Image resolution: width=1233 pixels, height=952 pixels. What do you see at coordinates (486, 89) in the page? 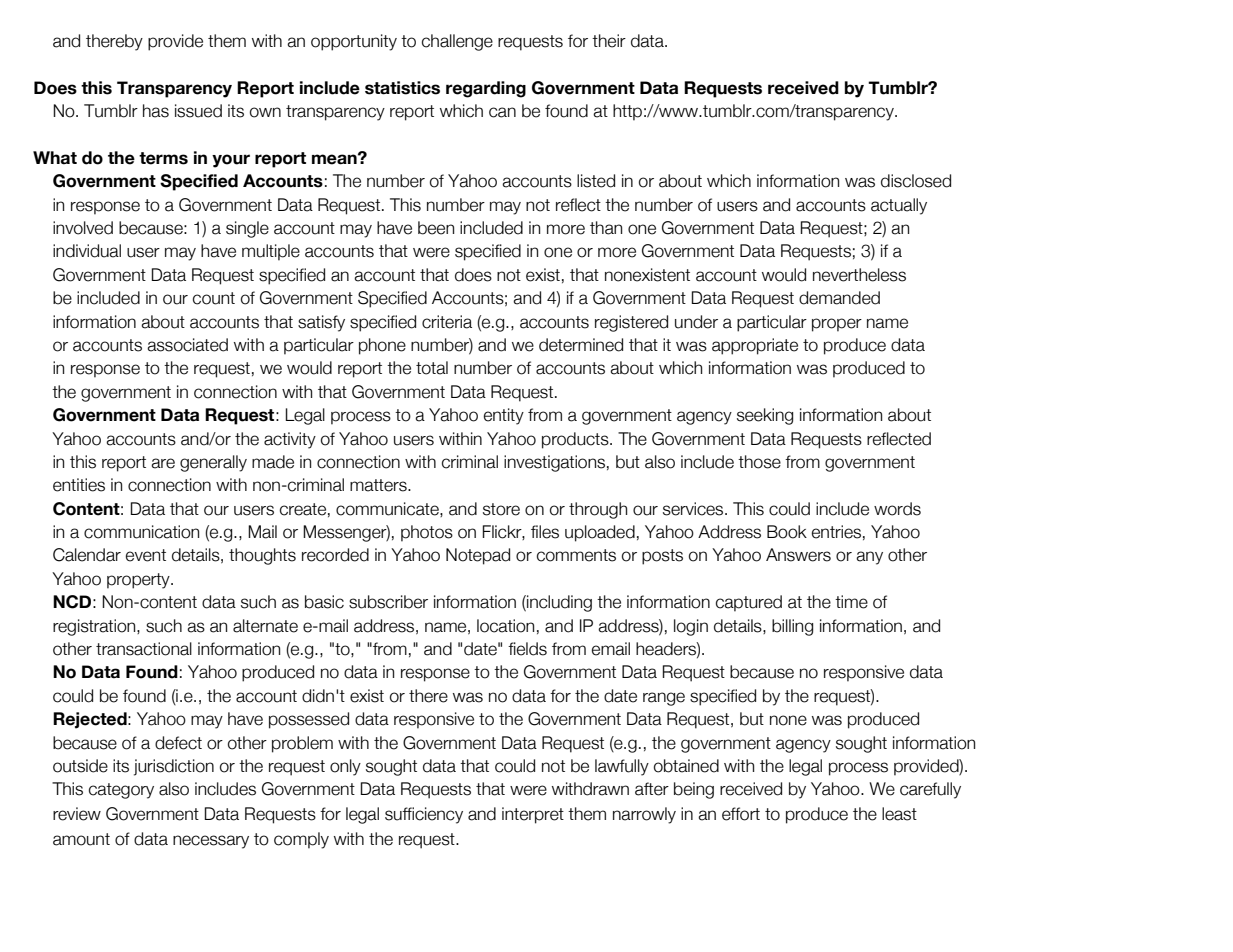
I see `regarding` at bounding box center [486, 89].
